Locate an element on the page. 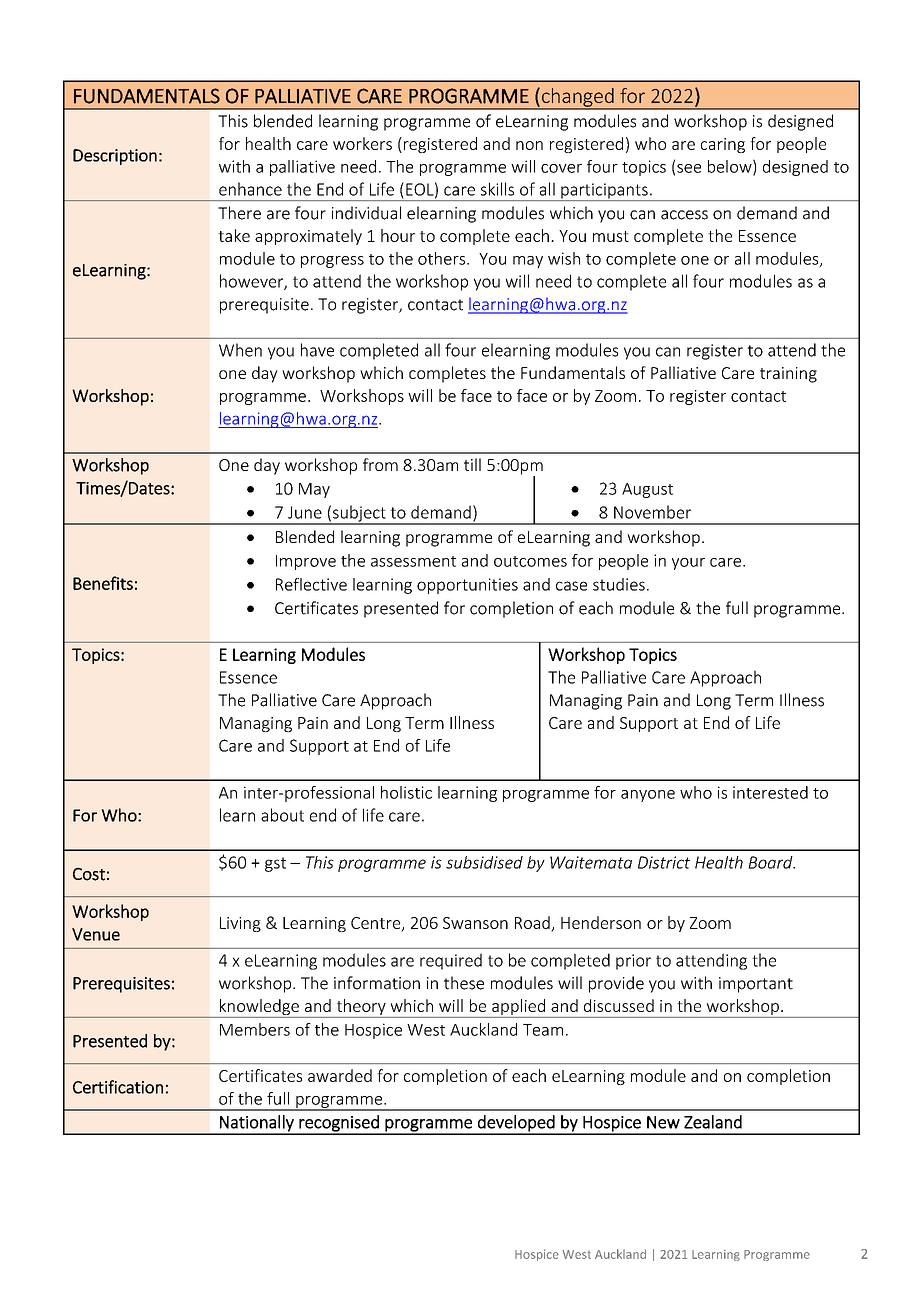 The image size is (924, 1308). skills is located at coordinates (497, 189).
